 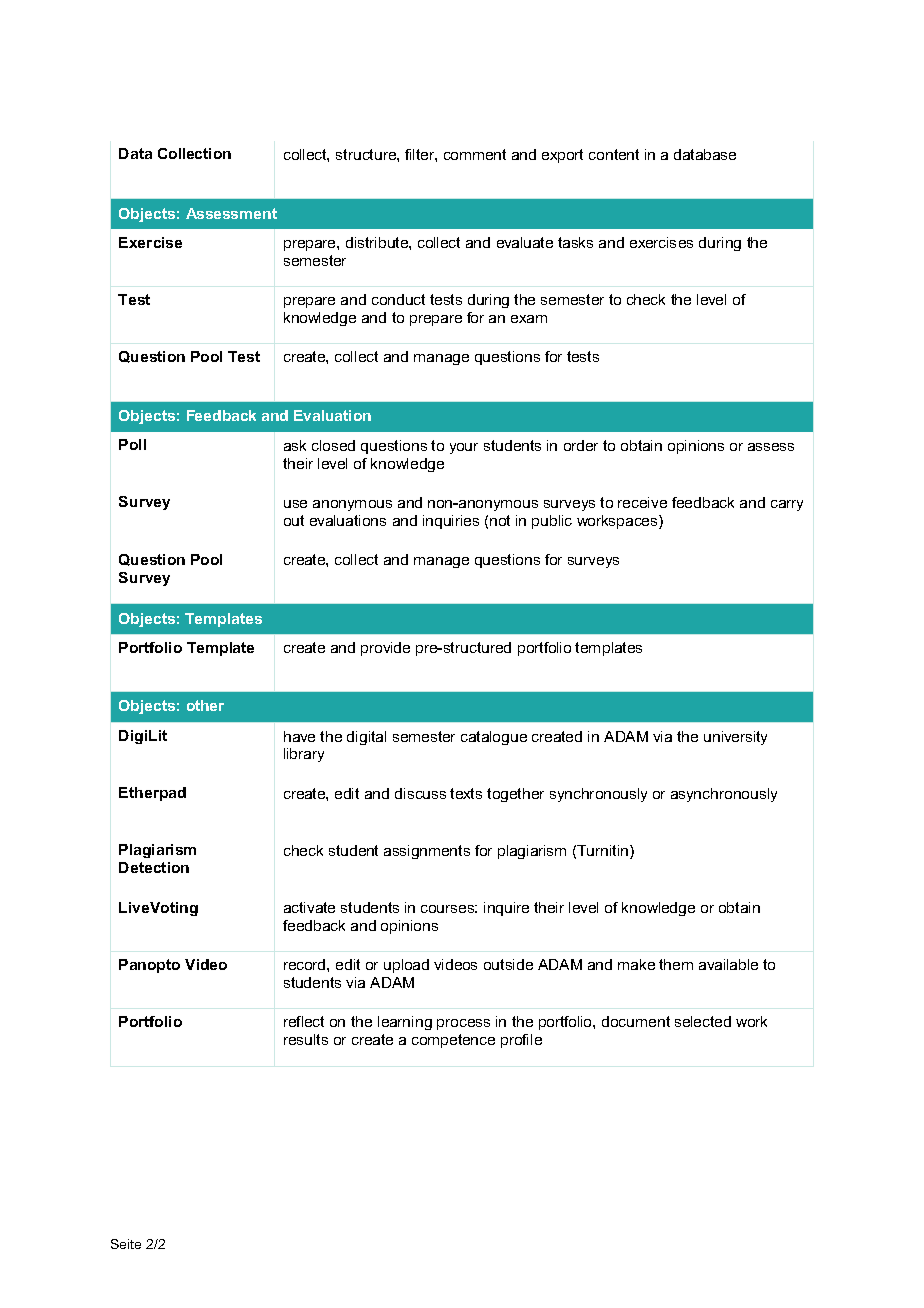 I want to click on conduct, so click(x=398, y=299).
